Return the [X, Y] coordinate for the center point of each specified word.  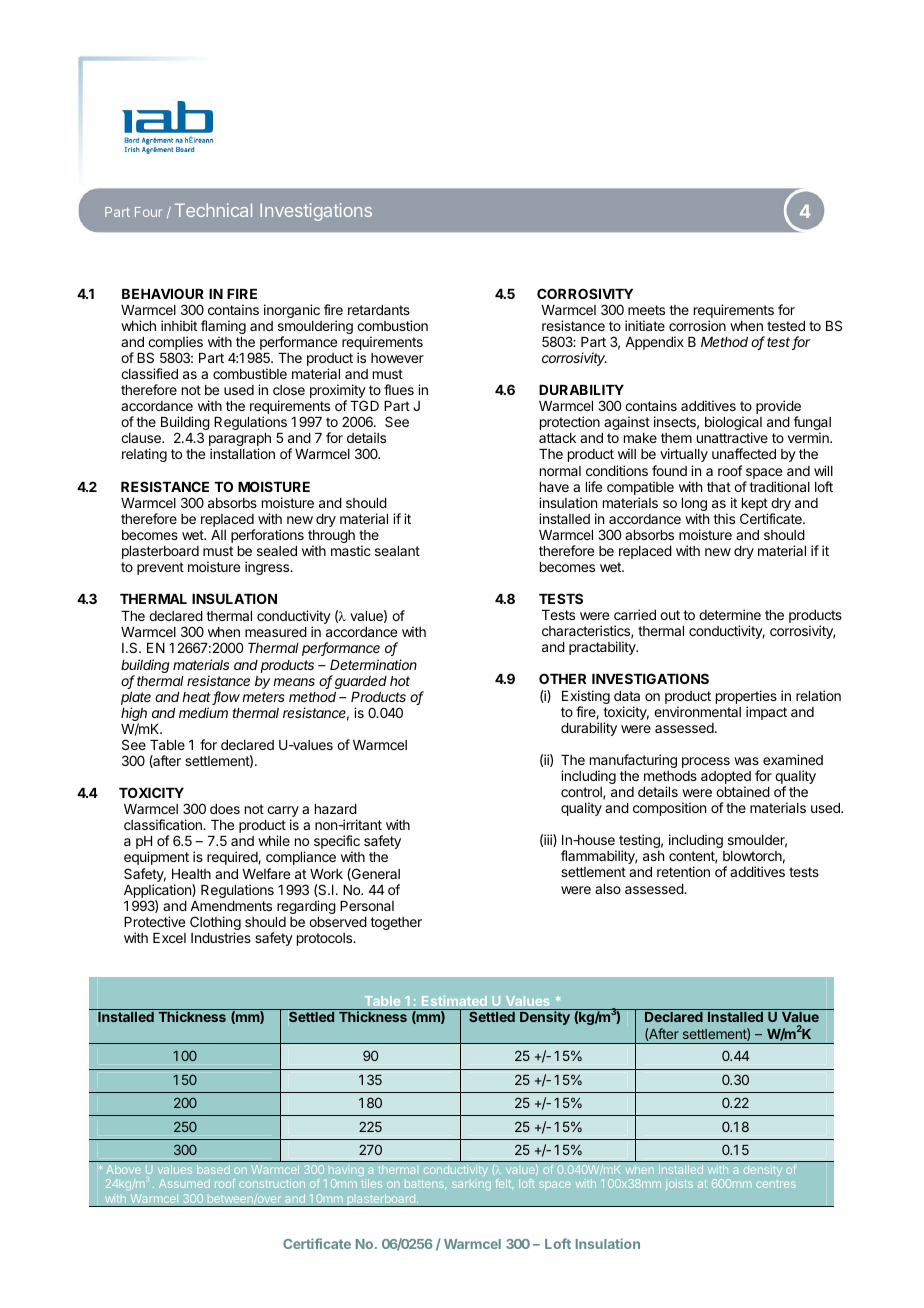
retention [683, 871]
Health [191, 874]
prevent [160, 568]
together [396, 923]
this [724, 518]
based [213, 1169]
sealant [397, 551]
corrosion [697, 325]
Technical [213, 210]
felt [504, 1184]
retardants [379, 310]
